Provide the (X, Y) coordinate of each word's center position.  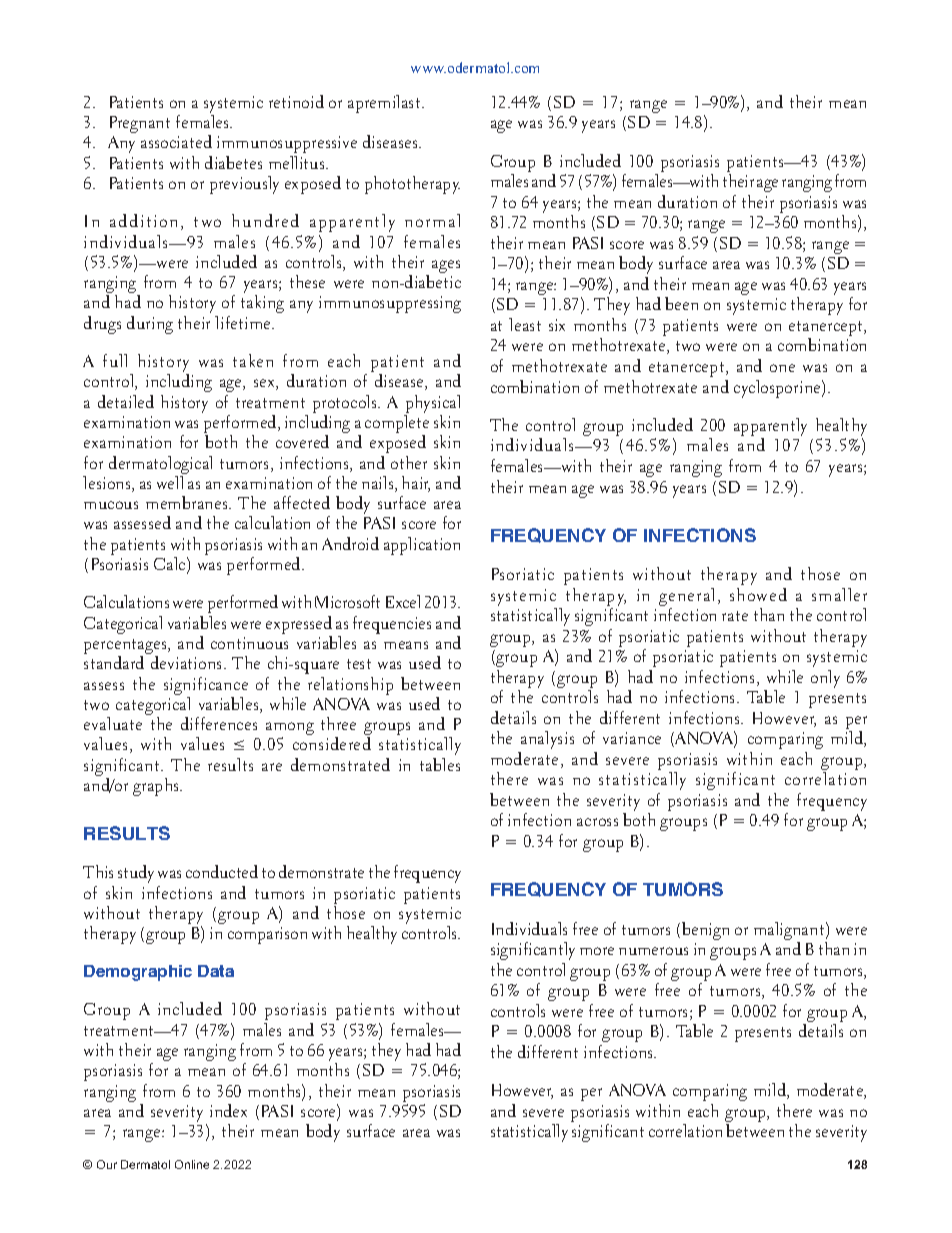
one (782, 368)
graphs (157, 787)
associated (176, 141)
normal (432, 220)
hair (416, 484)
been (681, 303)
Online (192, 1164)
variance (632, 738)
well (170, 482)
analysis (547, 740)
